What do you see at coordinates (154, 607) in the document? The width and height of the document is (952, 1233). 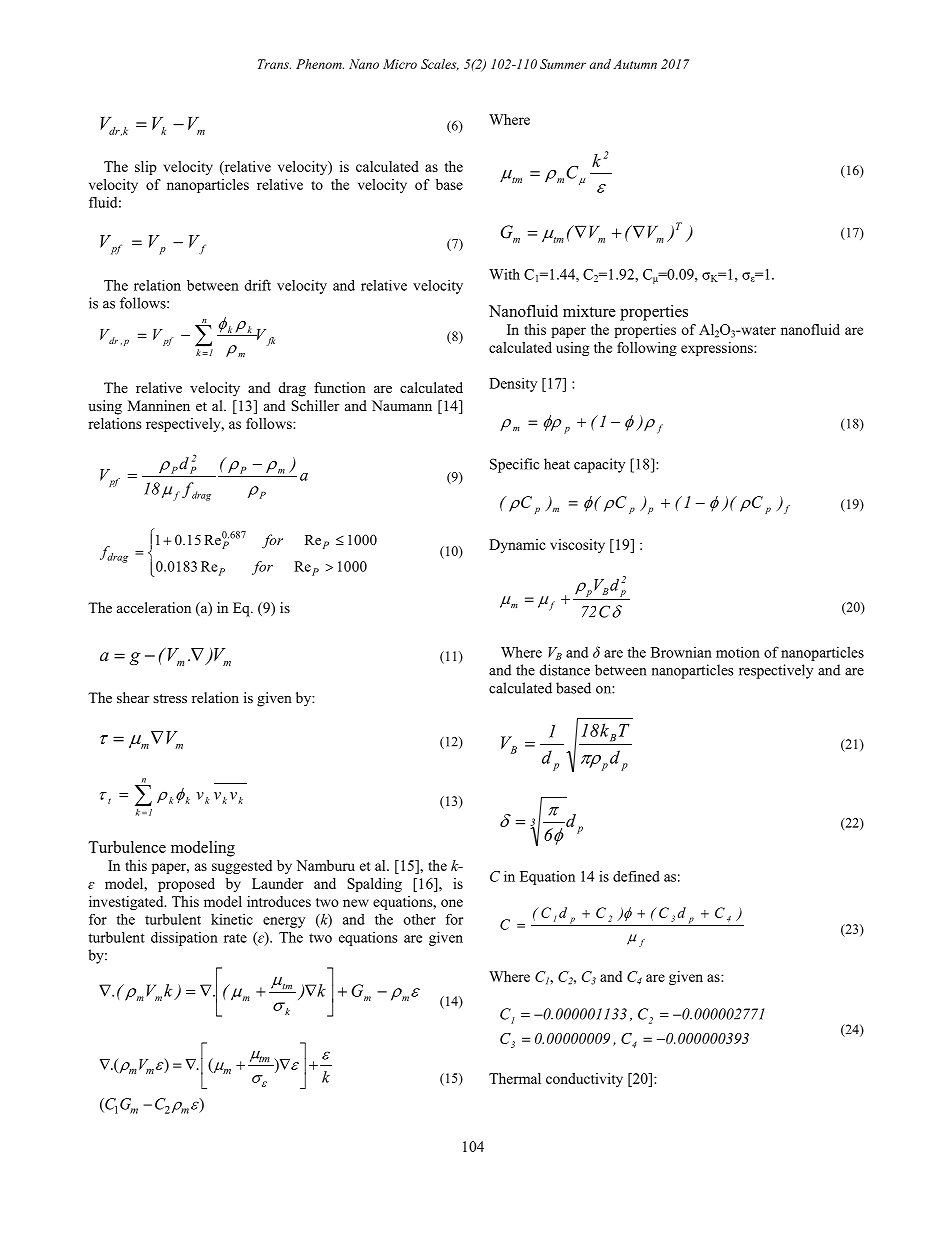 I see `acceleration` at bounding box center [154, 607].
